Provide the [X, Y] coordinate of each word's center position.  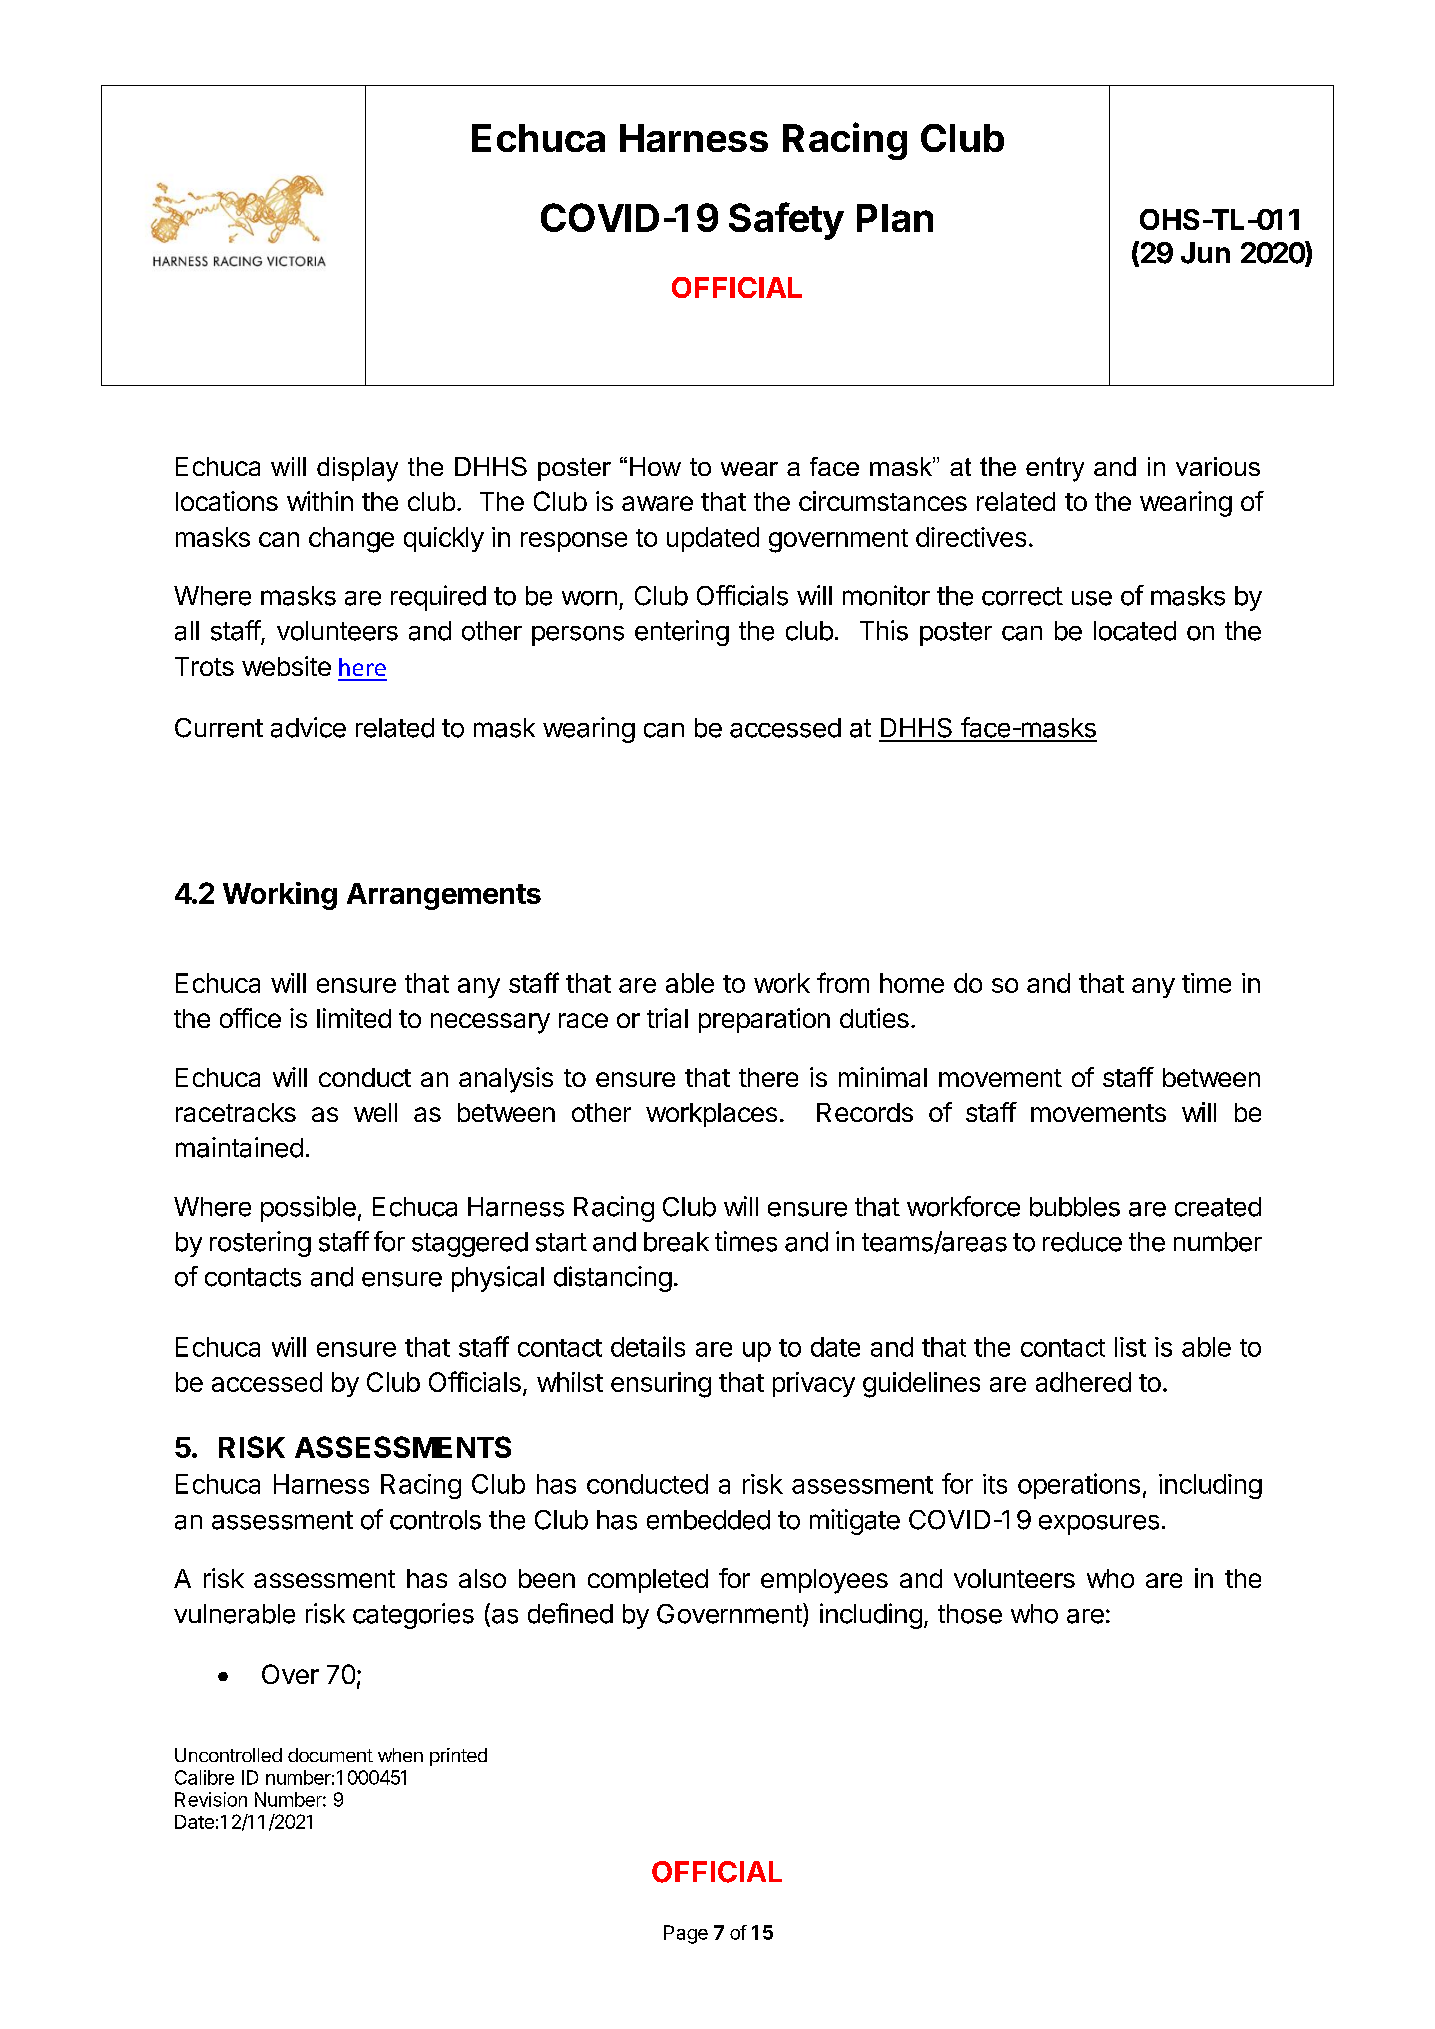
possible [308, 1209]
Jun [1205, 253]
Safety [786, 221]
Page [686, 1934]
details [648, 1346]
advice [308, 727]
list [1130, 1347]
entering [682, 633]
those [970, 1614]
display [357, 469]
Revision [211, 1799]
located [1135, 631]
